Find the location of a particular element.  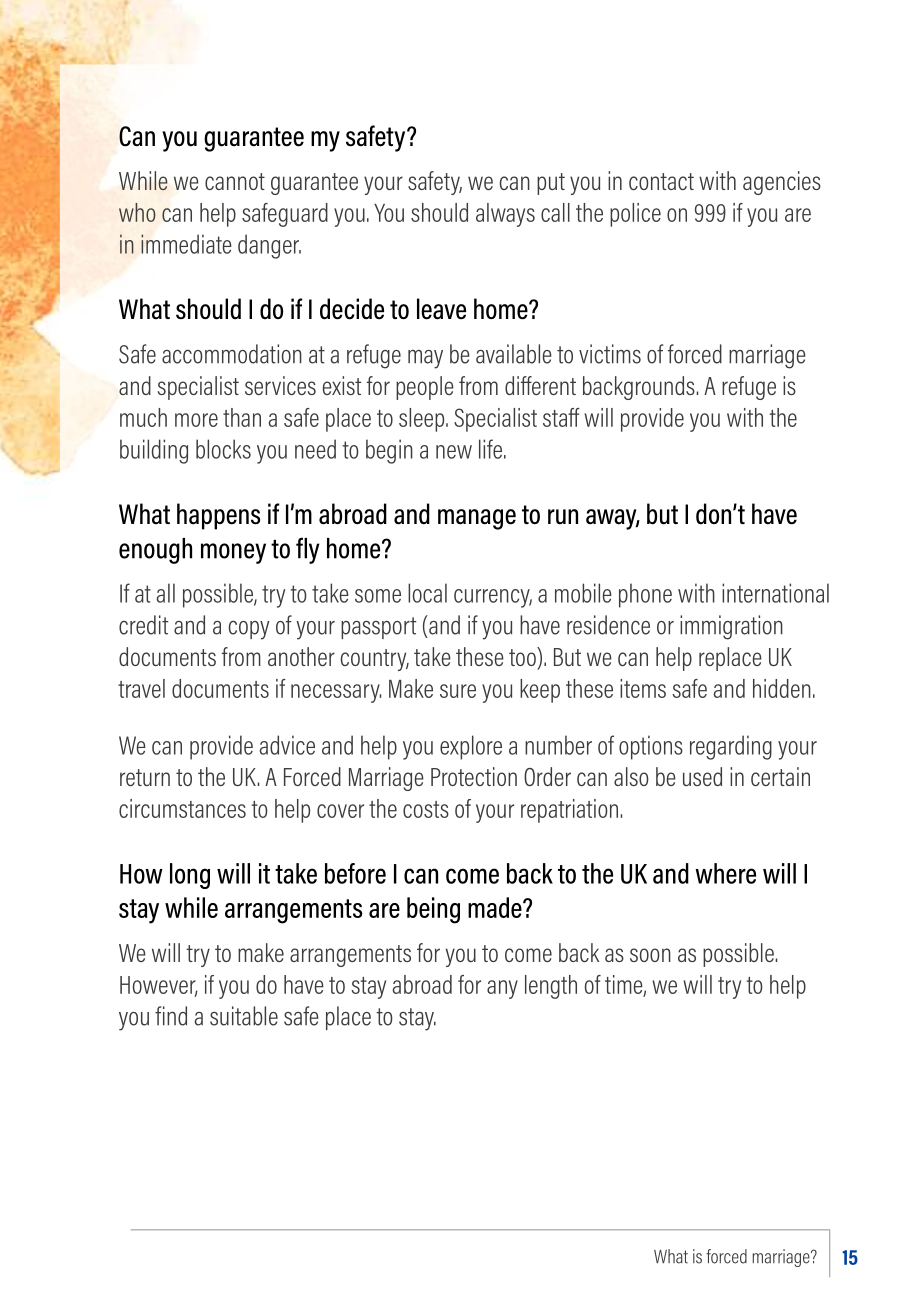

soon is located at coordinates (650, 955).
